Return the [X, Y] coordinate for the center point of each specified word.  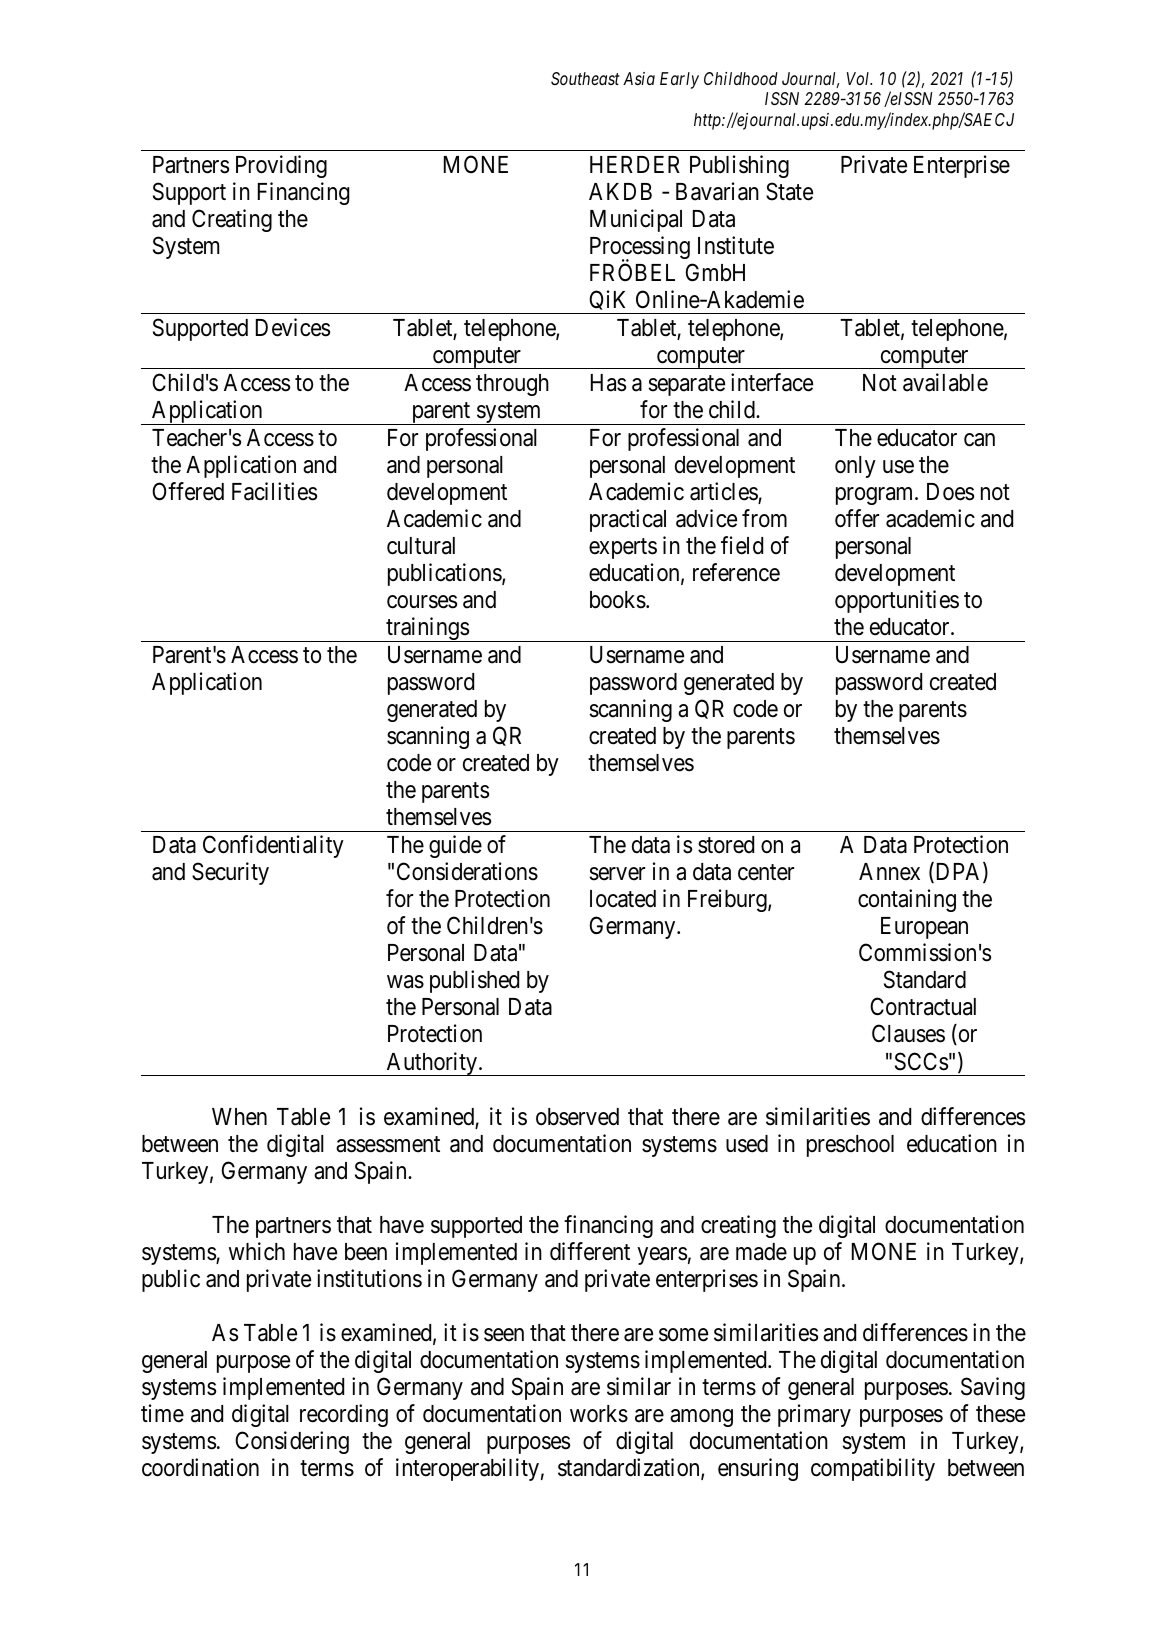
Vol [859, 78]
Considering [292, 1442]
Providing [281, 166]
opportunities [897, 601]
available [945, 382]
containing [907, 900]
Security [230, 873]
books [618, 600]
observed [577, 1117]
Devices [293, 327]
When [239, 1117]
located [623, 899]
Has [608, 383]
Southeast [585, 78]
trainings [427, 629]
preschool [850, 1146]
